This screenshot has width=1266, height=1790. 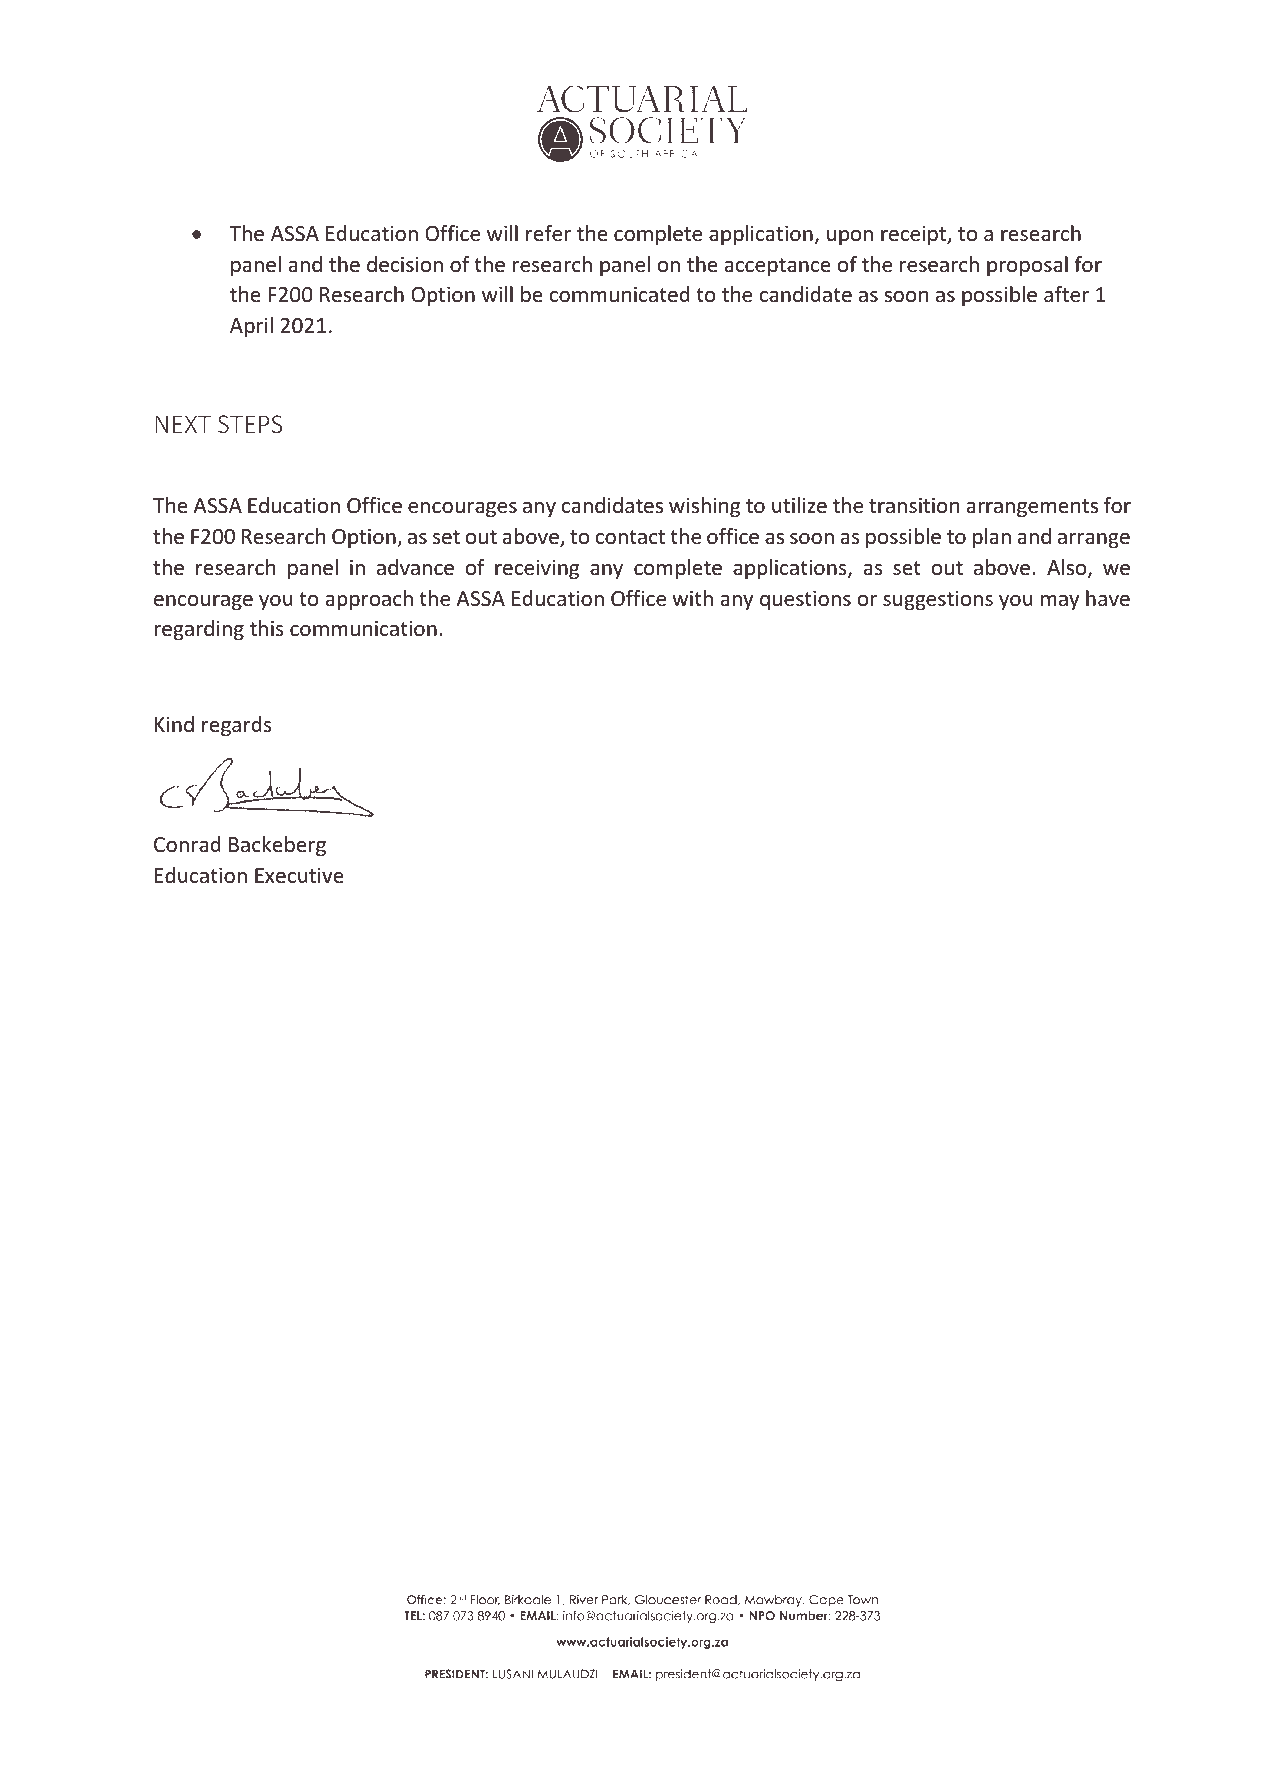 I want to click on decision, so click(x=405, y=264).
